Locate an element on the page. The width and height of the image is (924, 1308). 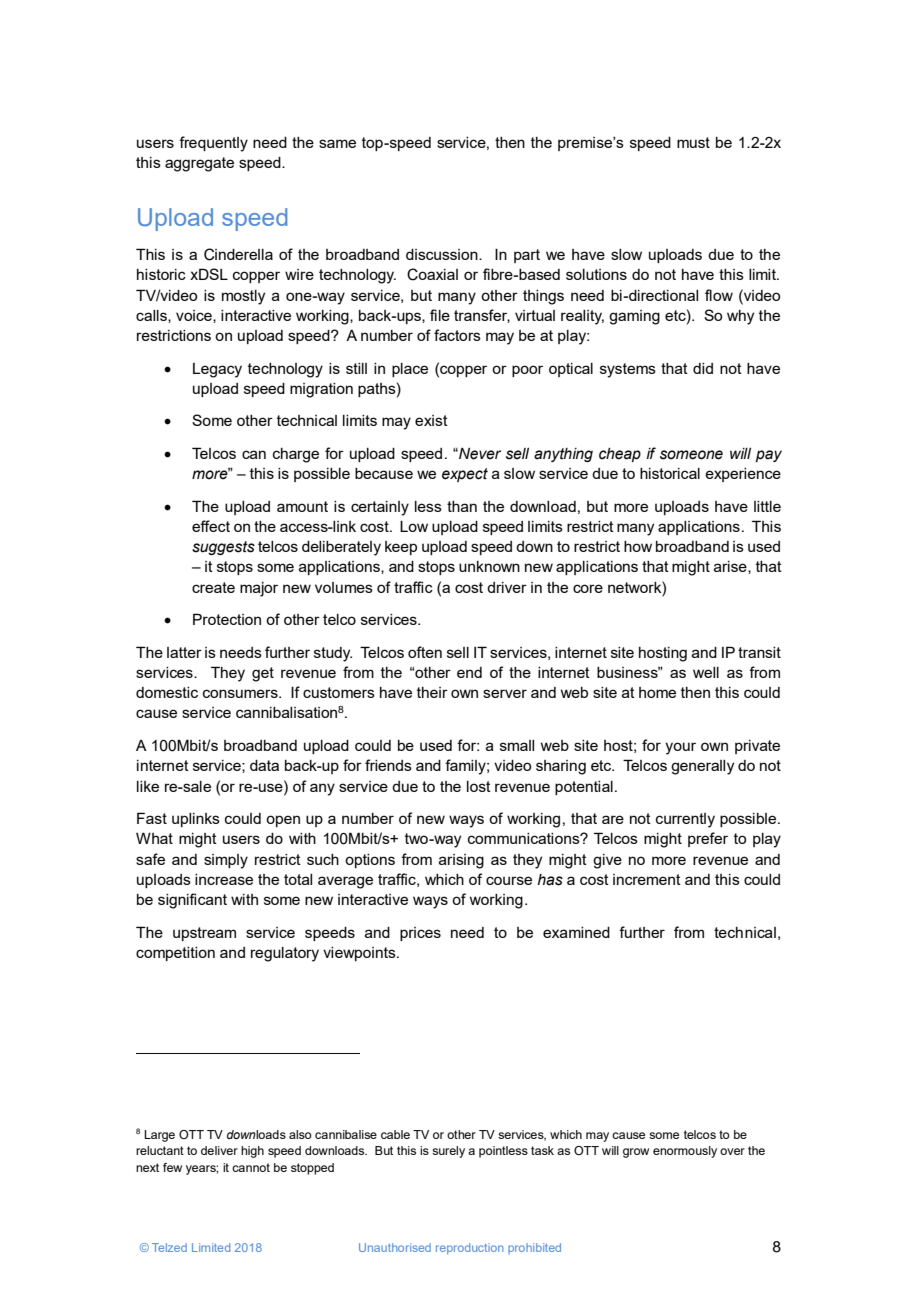
increment is located at coordinates (647, 879).
